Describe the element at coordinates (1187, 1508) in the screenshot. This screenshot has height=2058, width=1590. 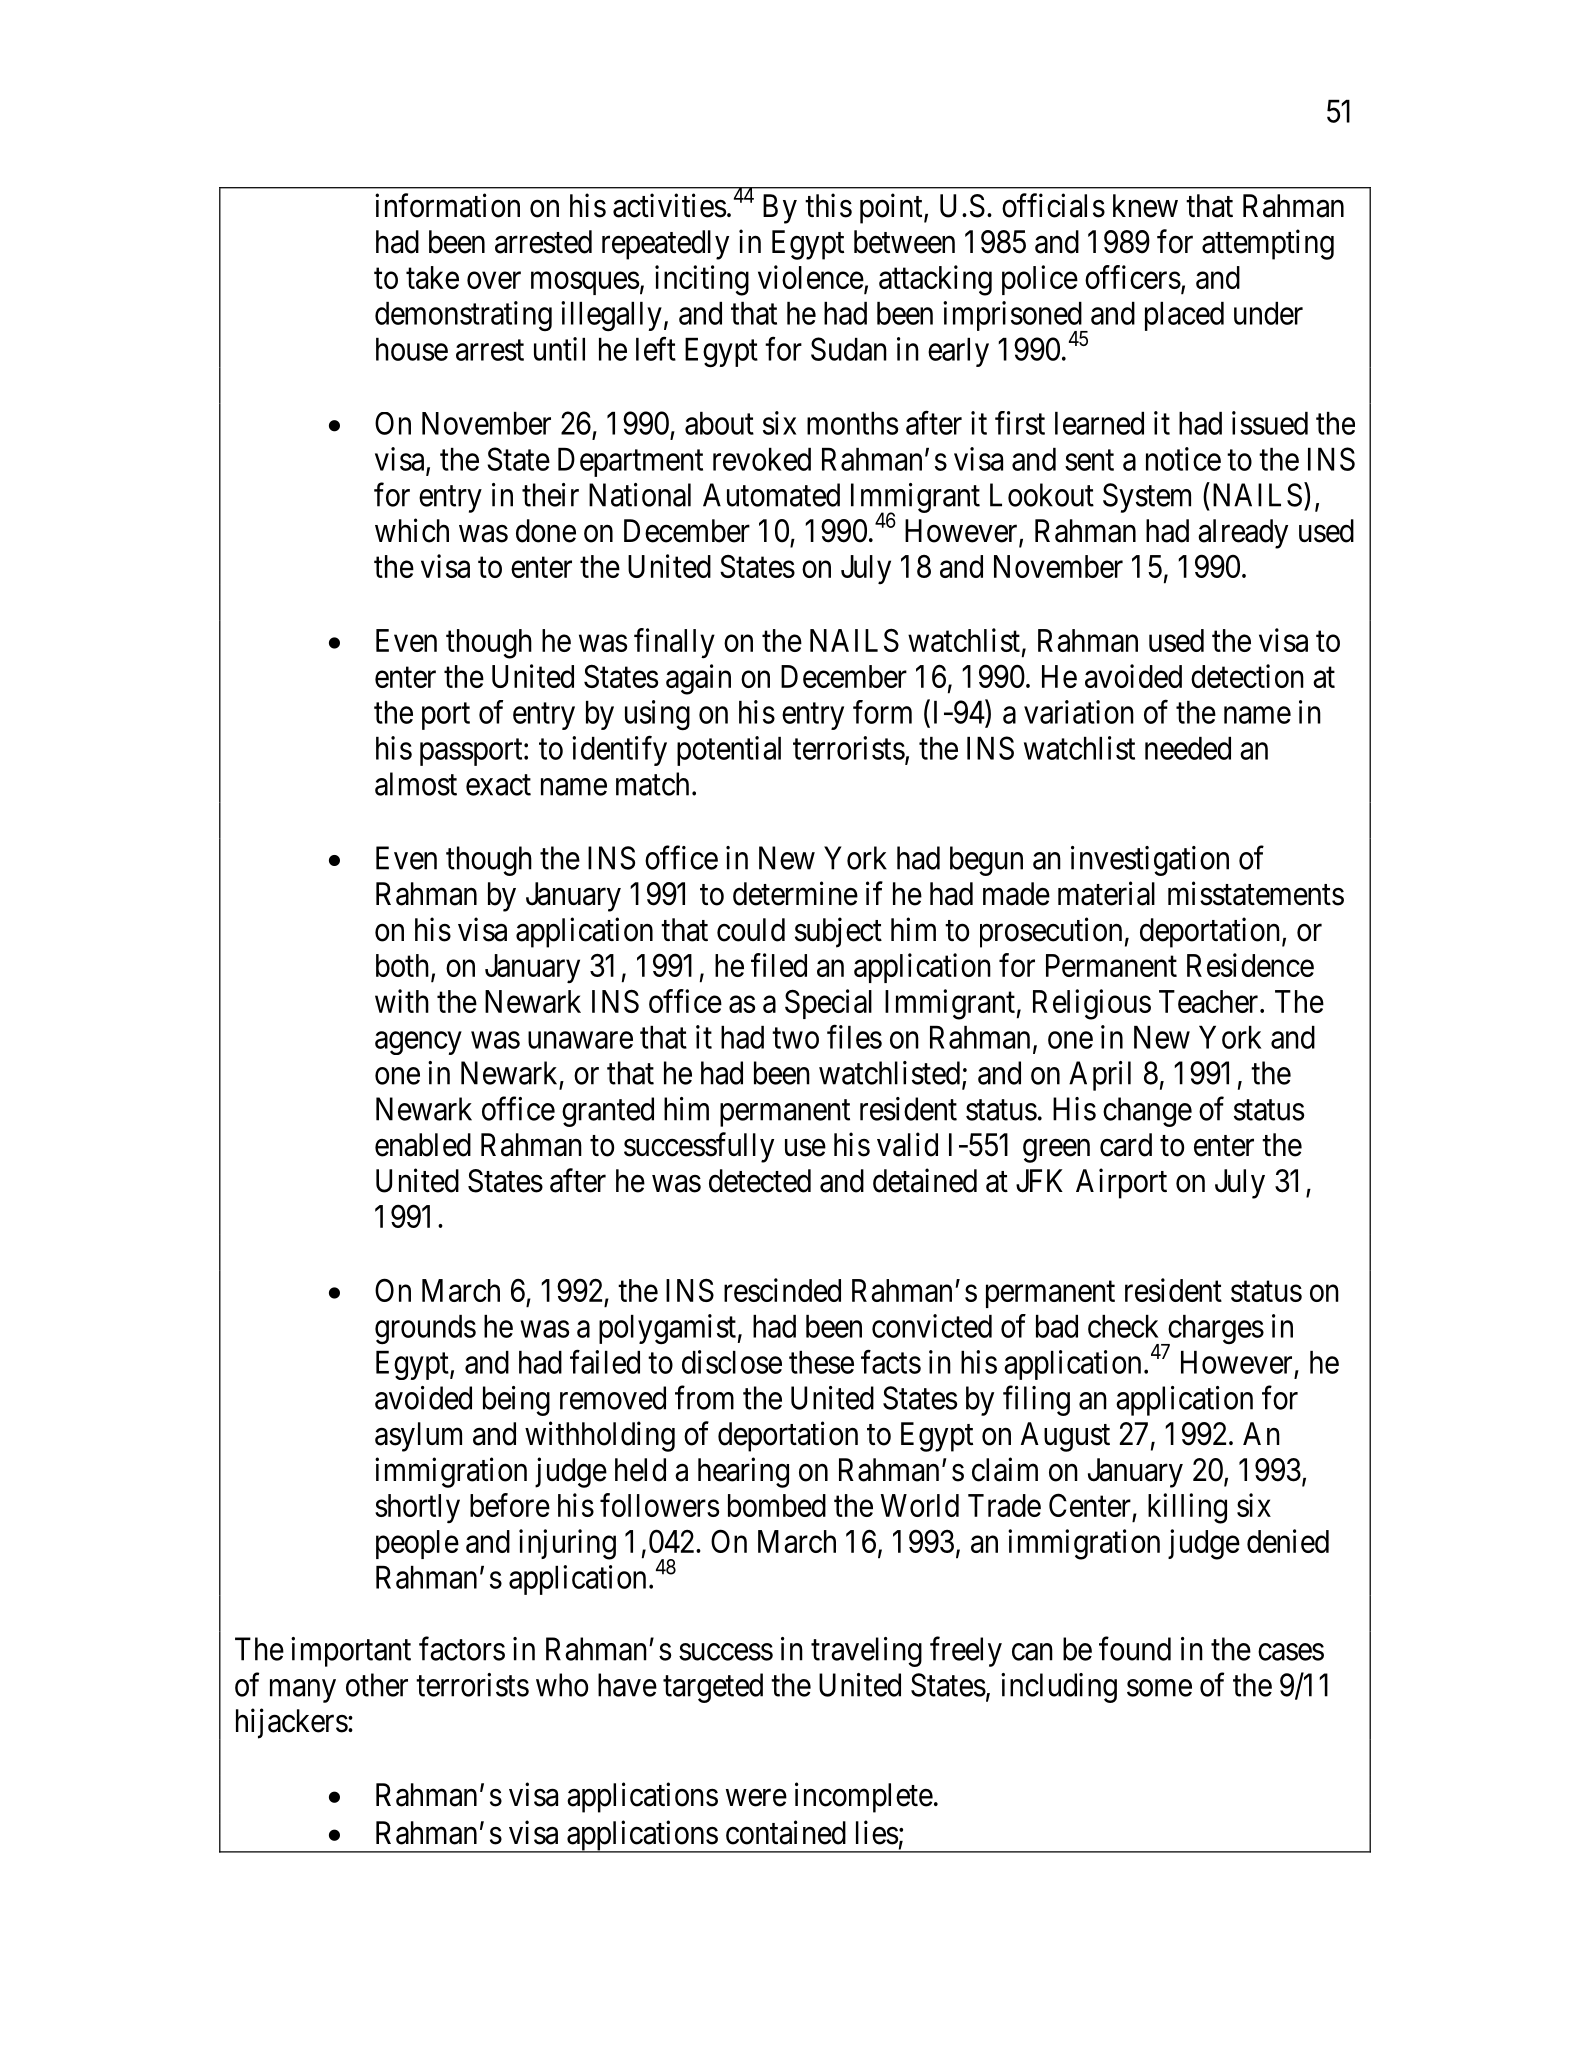
I see `killing` at that location.
